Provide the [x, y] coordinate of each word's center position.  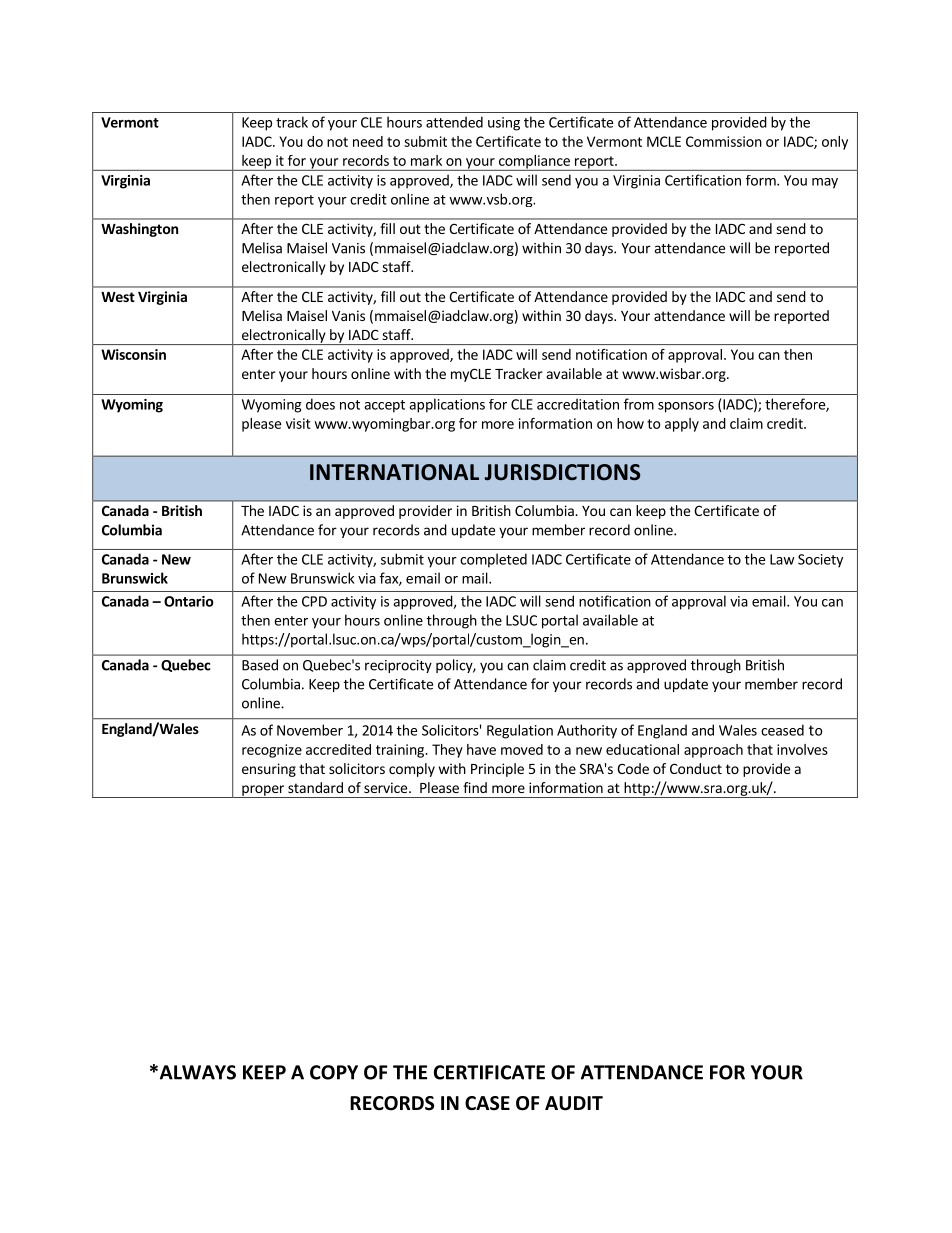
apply [682, 425]
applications [447, 405]
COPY [334, 1072]
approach [713, 751]
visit [298, 423]
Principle [497, 770]
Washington [139, 230]
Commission [724, 141]
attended [454, 122]
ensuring [269, 770]
